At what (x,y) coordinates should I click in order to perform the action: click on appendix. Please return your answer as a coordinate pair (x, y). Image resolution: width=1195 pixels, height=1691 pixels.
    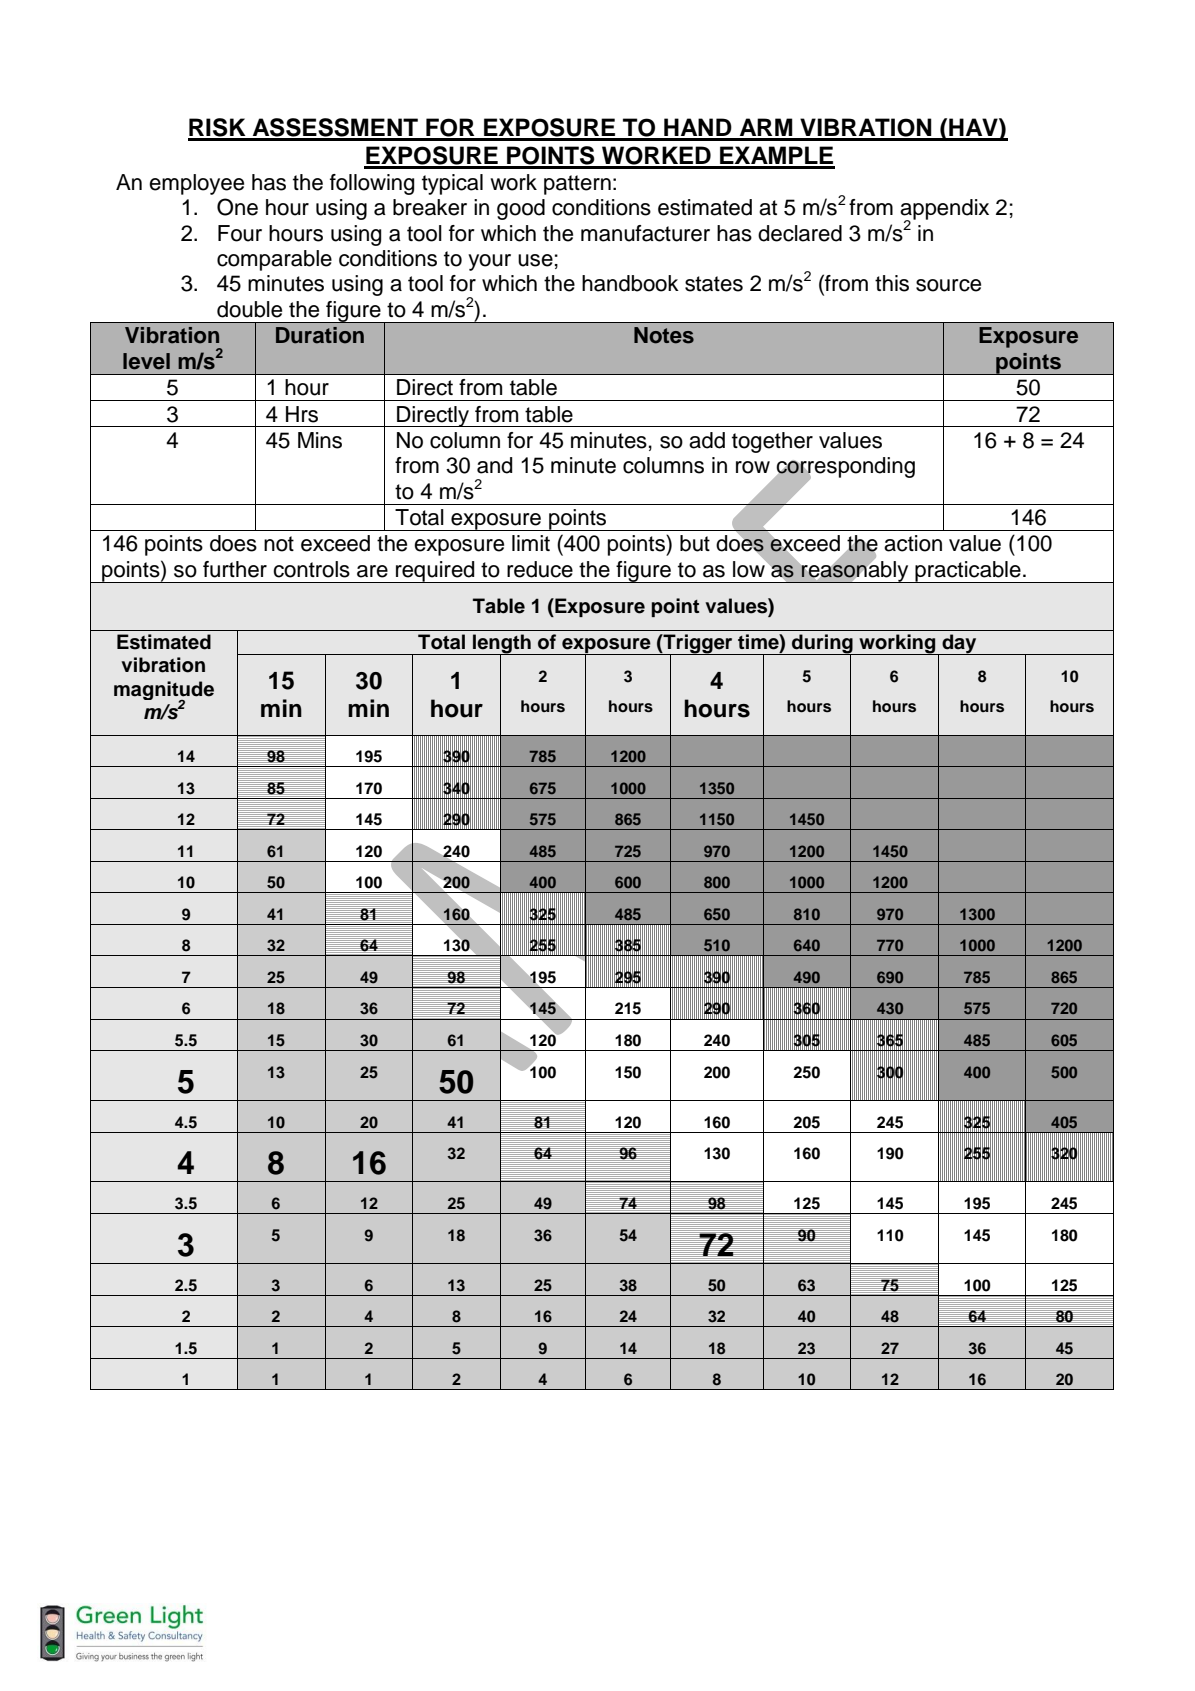
    Looking at the image, I should click on (944, 210).
